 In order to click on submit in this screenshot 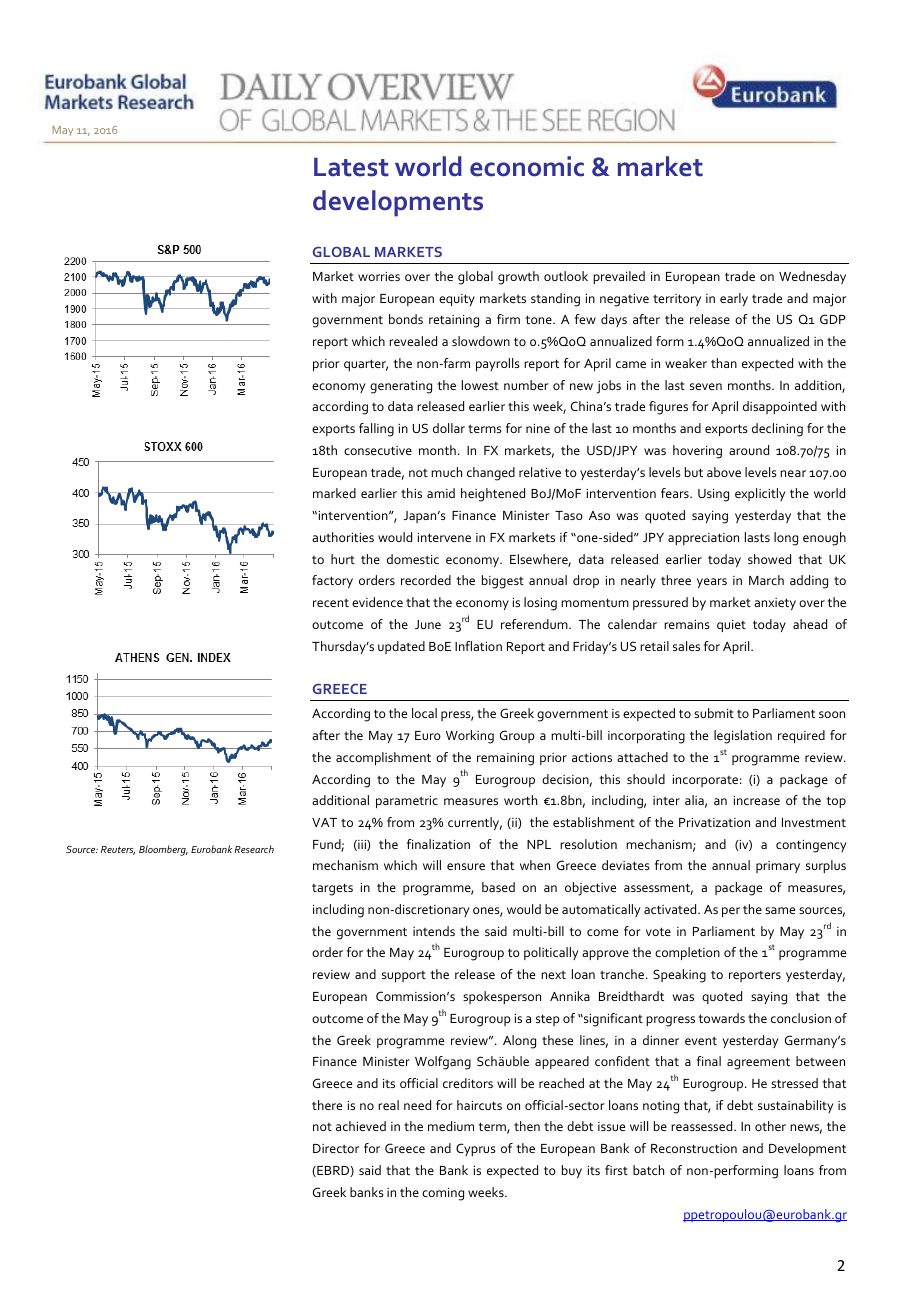, I will do `click(714, 713)`.
